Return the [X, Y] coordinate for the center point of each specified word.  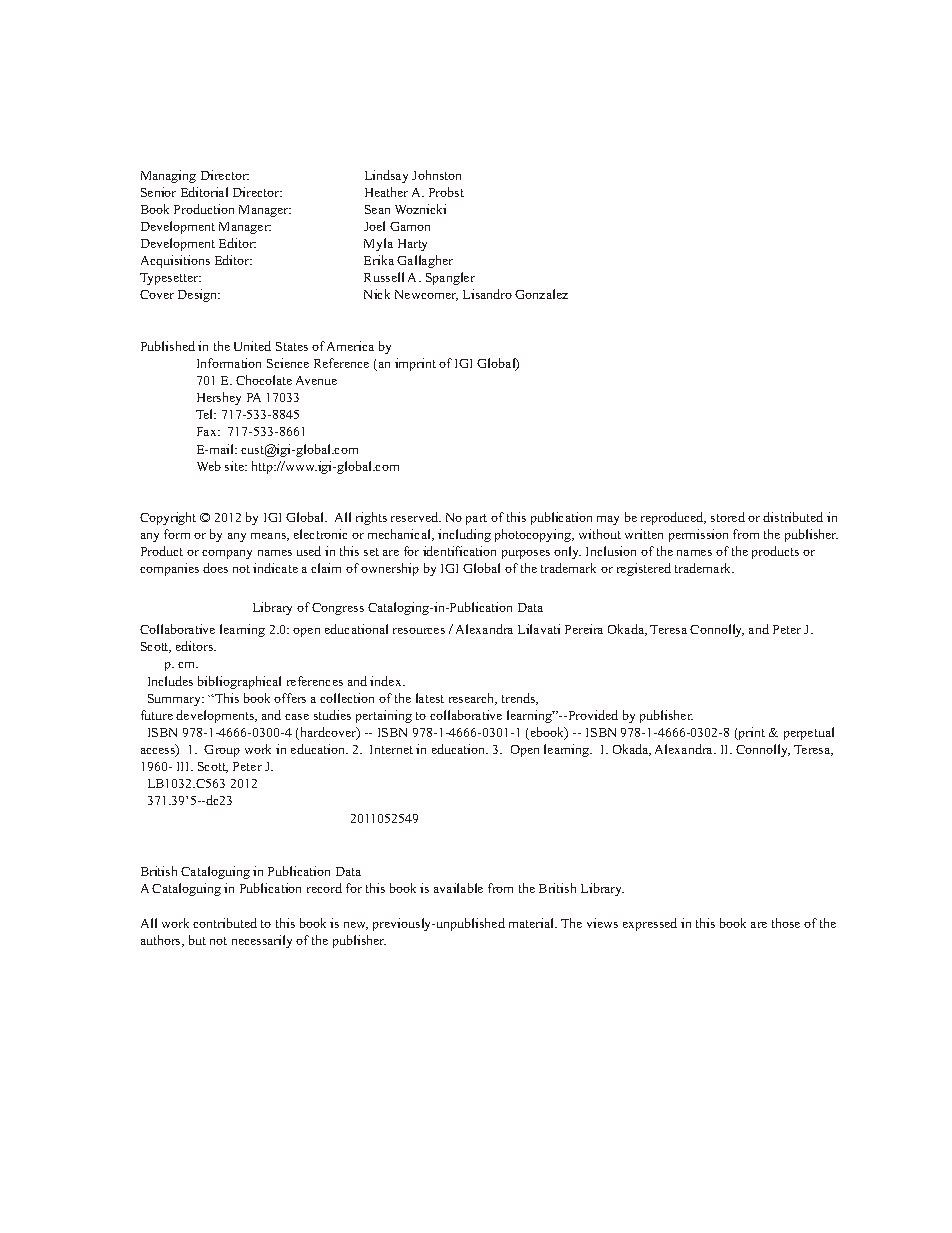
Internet [391, 749]
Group [222, 751]
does [215, 568]
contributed [225, 923]
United [252, 346]
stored [728, 517]
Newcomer [426, 295]
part [476, 519]
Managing [168, 176]
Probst [446, 192]
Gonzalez [541, 294]
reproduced [673, 518]
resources [419, 631]
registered [644, 569]
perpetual [809, 733]
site [235, 466]
